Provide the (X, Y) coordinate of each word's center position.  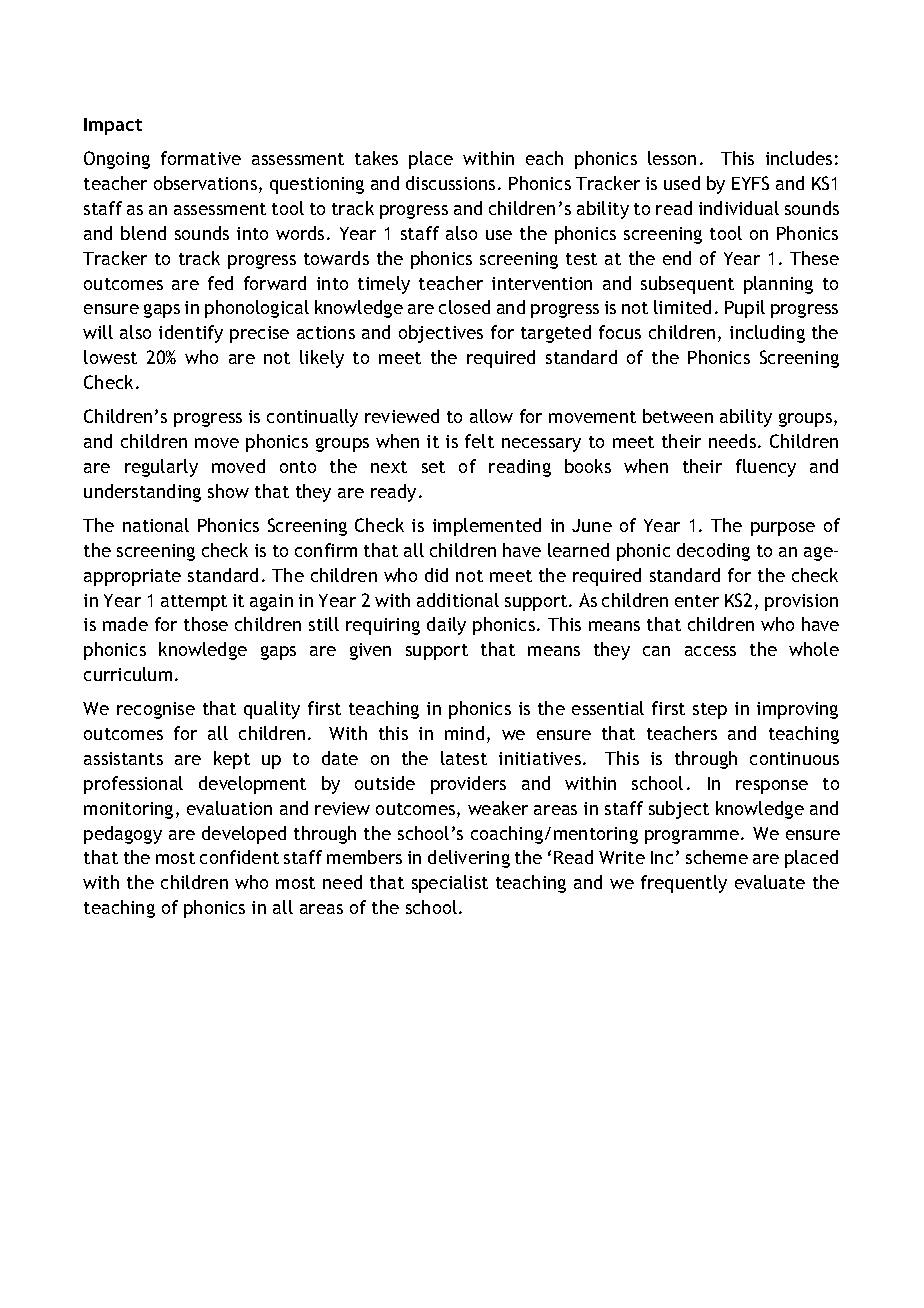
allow (491, 416)
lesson (672, 158)
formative (201, 158)
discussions (450, 183)
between (678, 416)
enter (697, 601)
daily (446, 626)
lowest (110, 357)
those (206, 624)
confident (239, 857)
